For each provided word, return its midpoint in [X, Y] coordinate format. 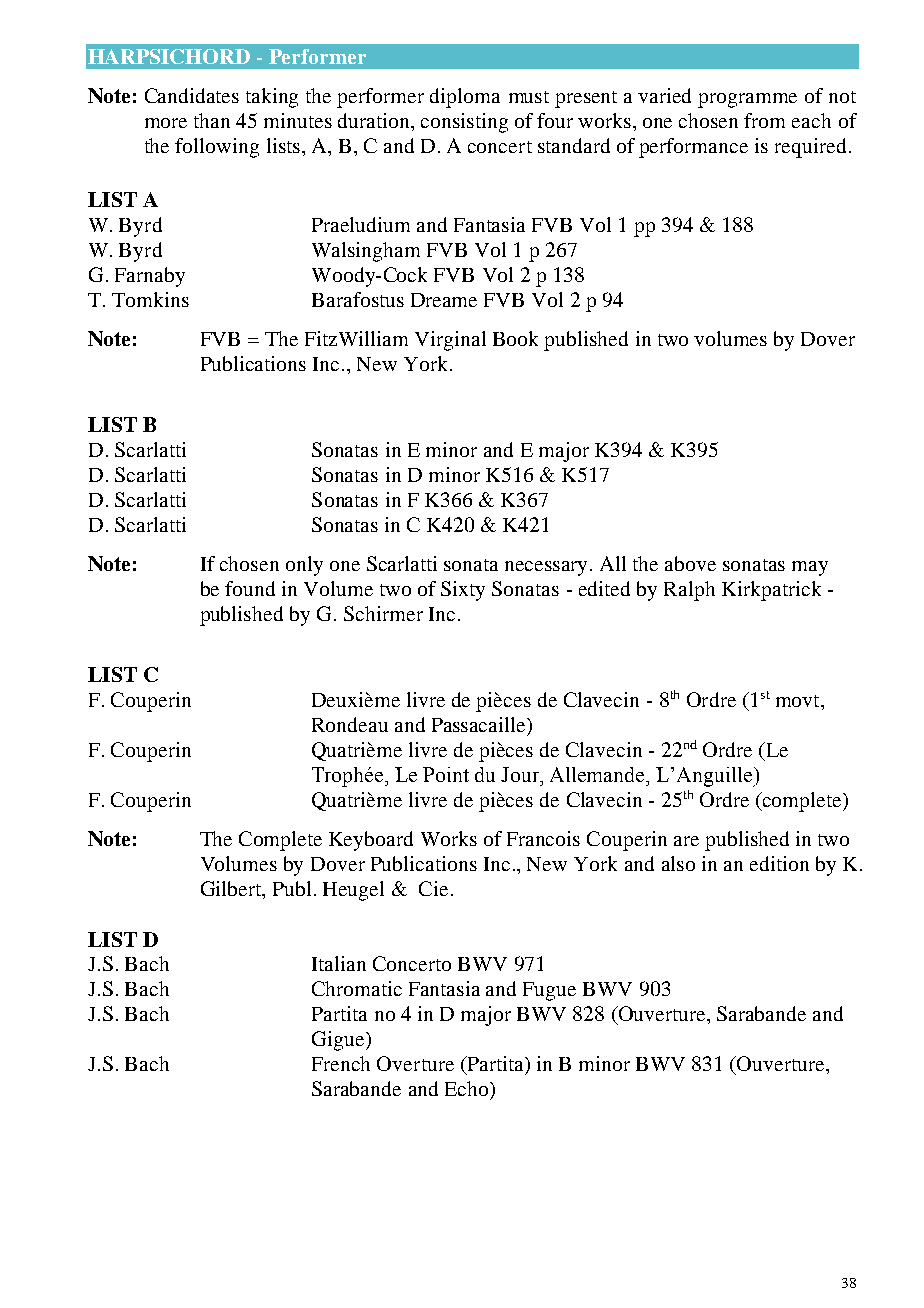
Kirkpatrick [771, 591]
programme [747, 100]
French [341, 1063]
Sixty [463, 591]
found [250, 588]
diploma [465, 98]
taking [272, 98]
